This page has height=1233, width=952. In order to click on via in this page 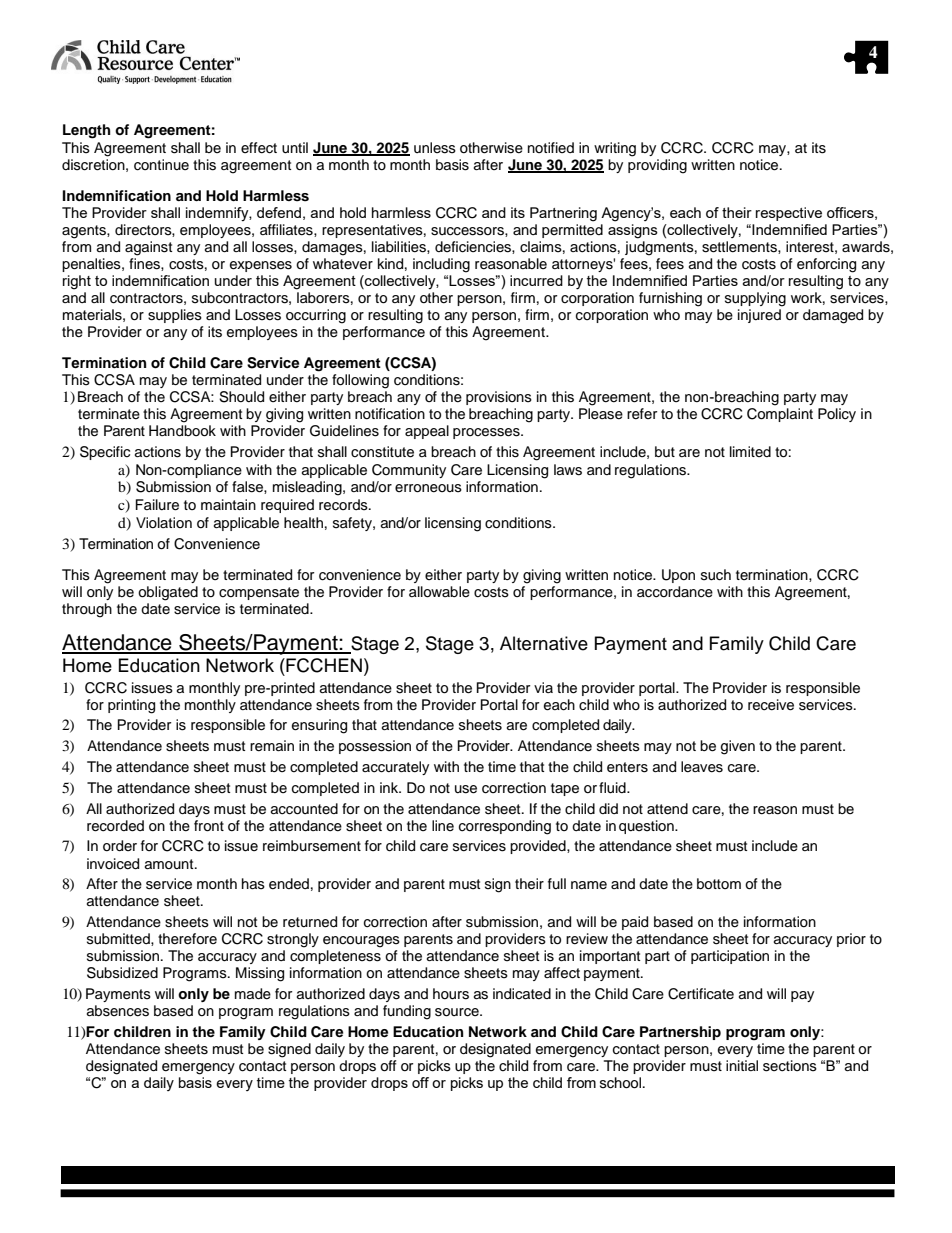, I will do `click(543, 687)`.
